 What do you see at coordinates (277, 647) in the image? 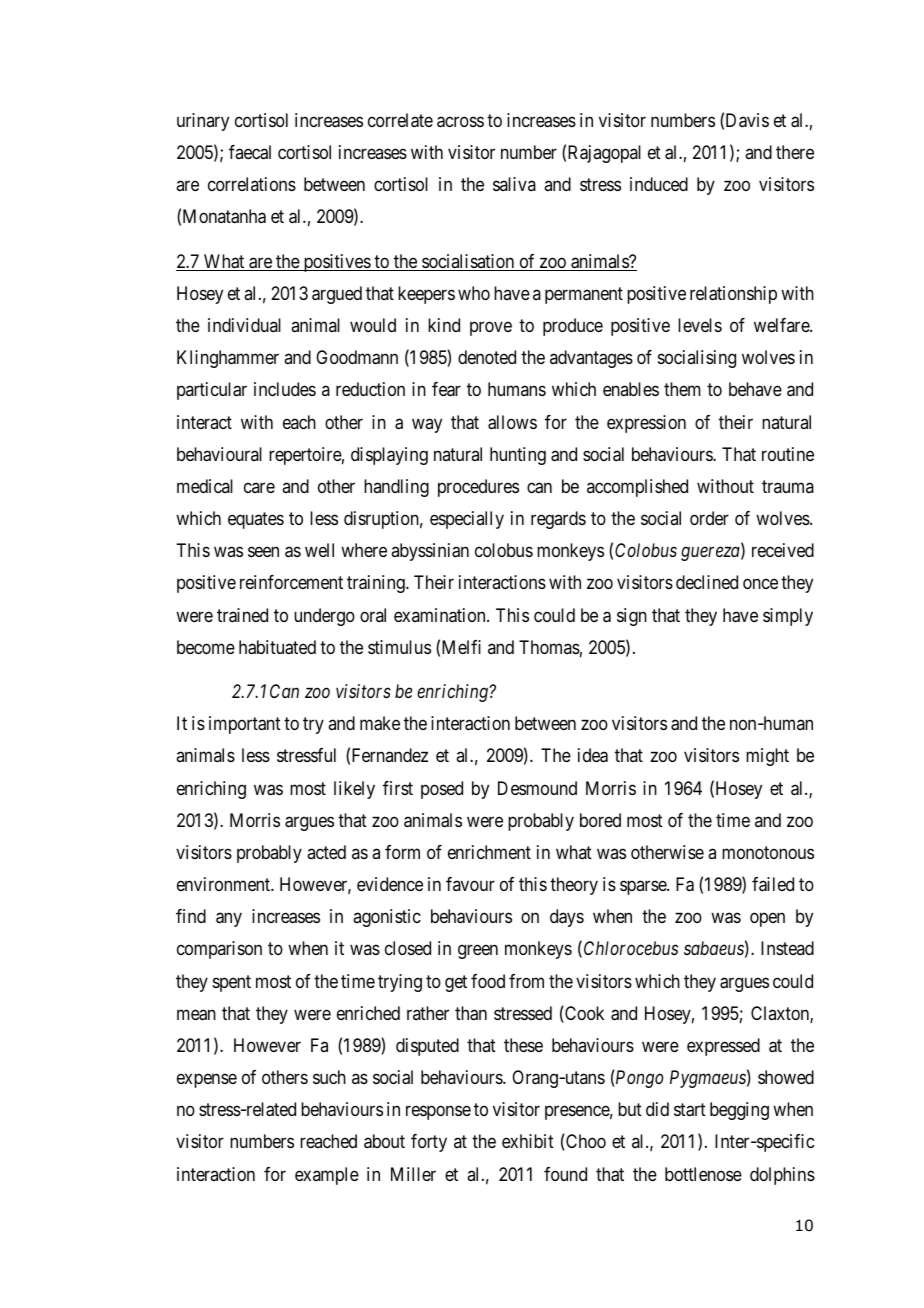
I see `habituated` at bounding box center [277, 647].
